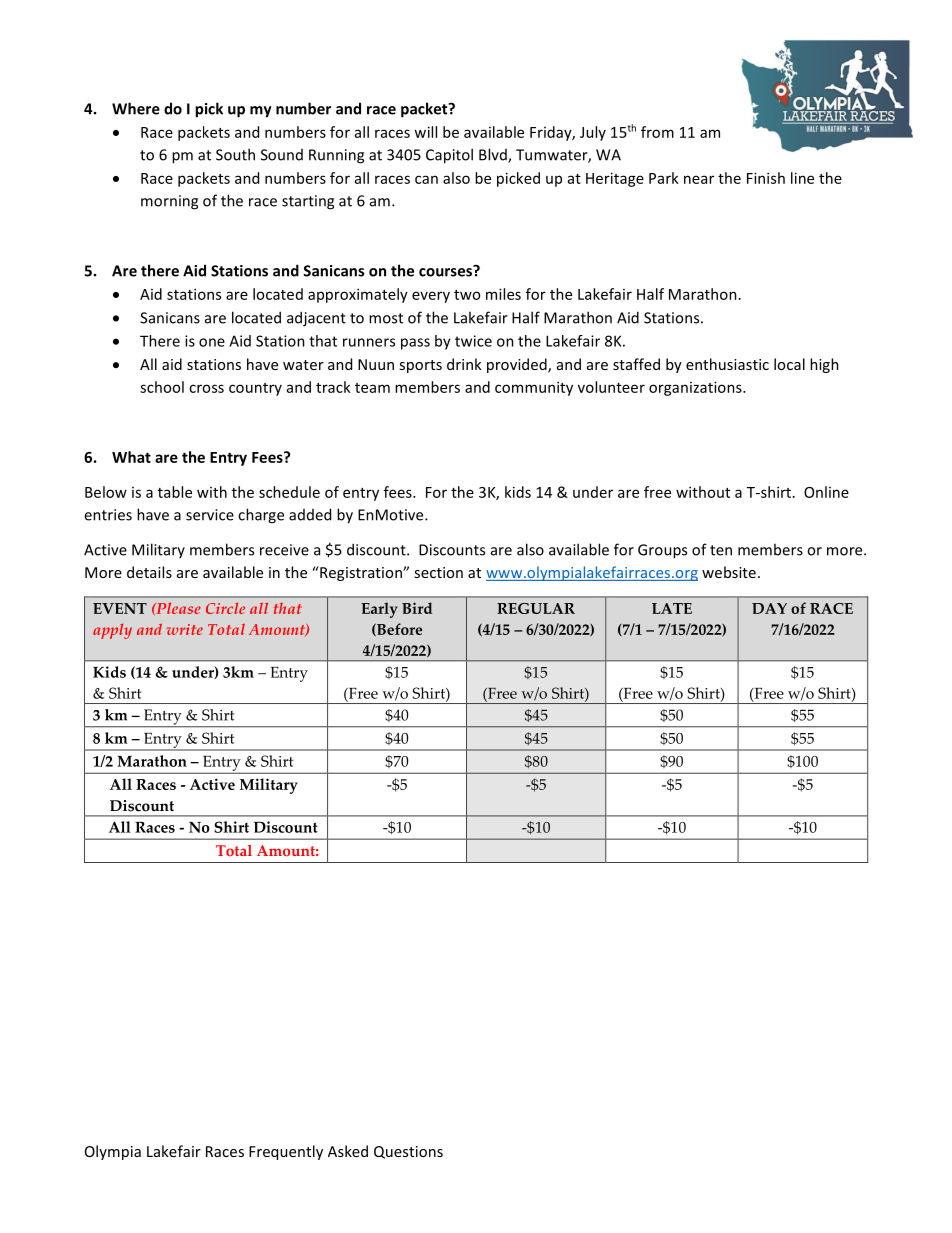  Describe the element at coordinates (449, 156) in the document. I see `Capitol` at that location.
